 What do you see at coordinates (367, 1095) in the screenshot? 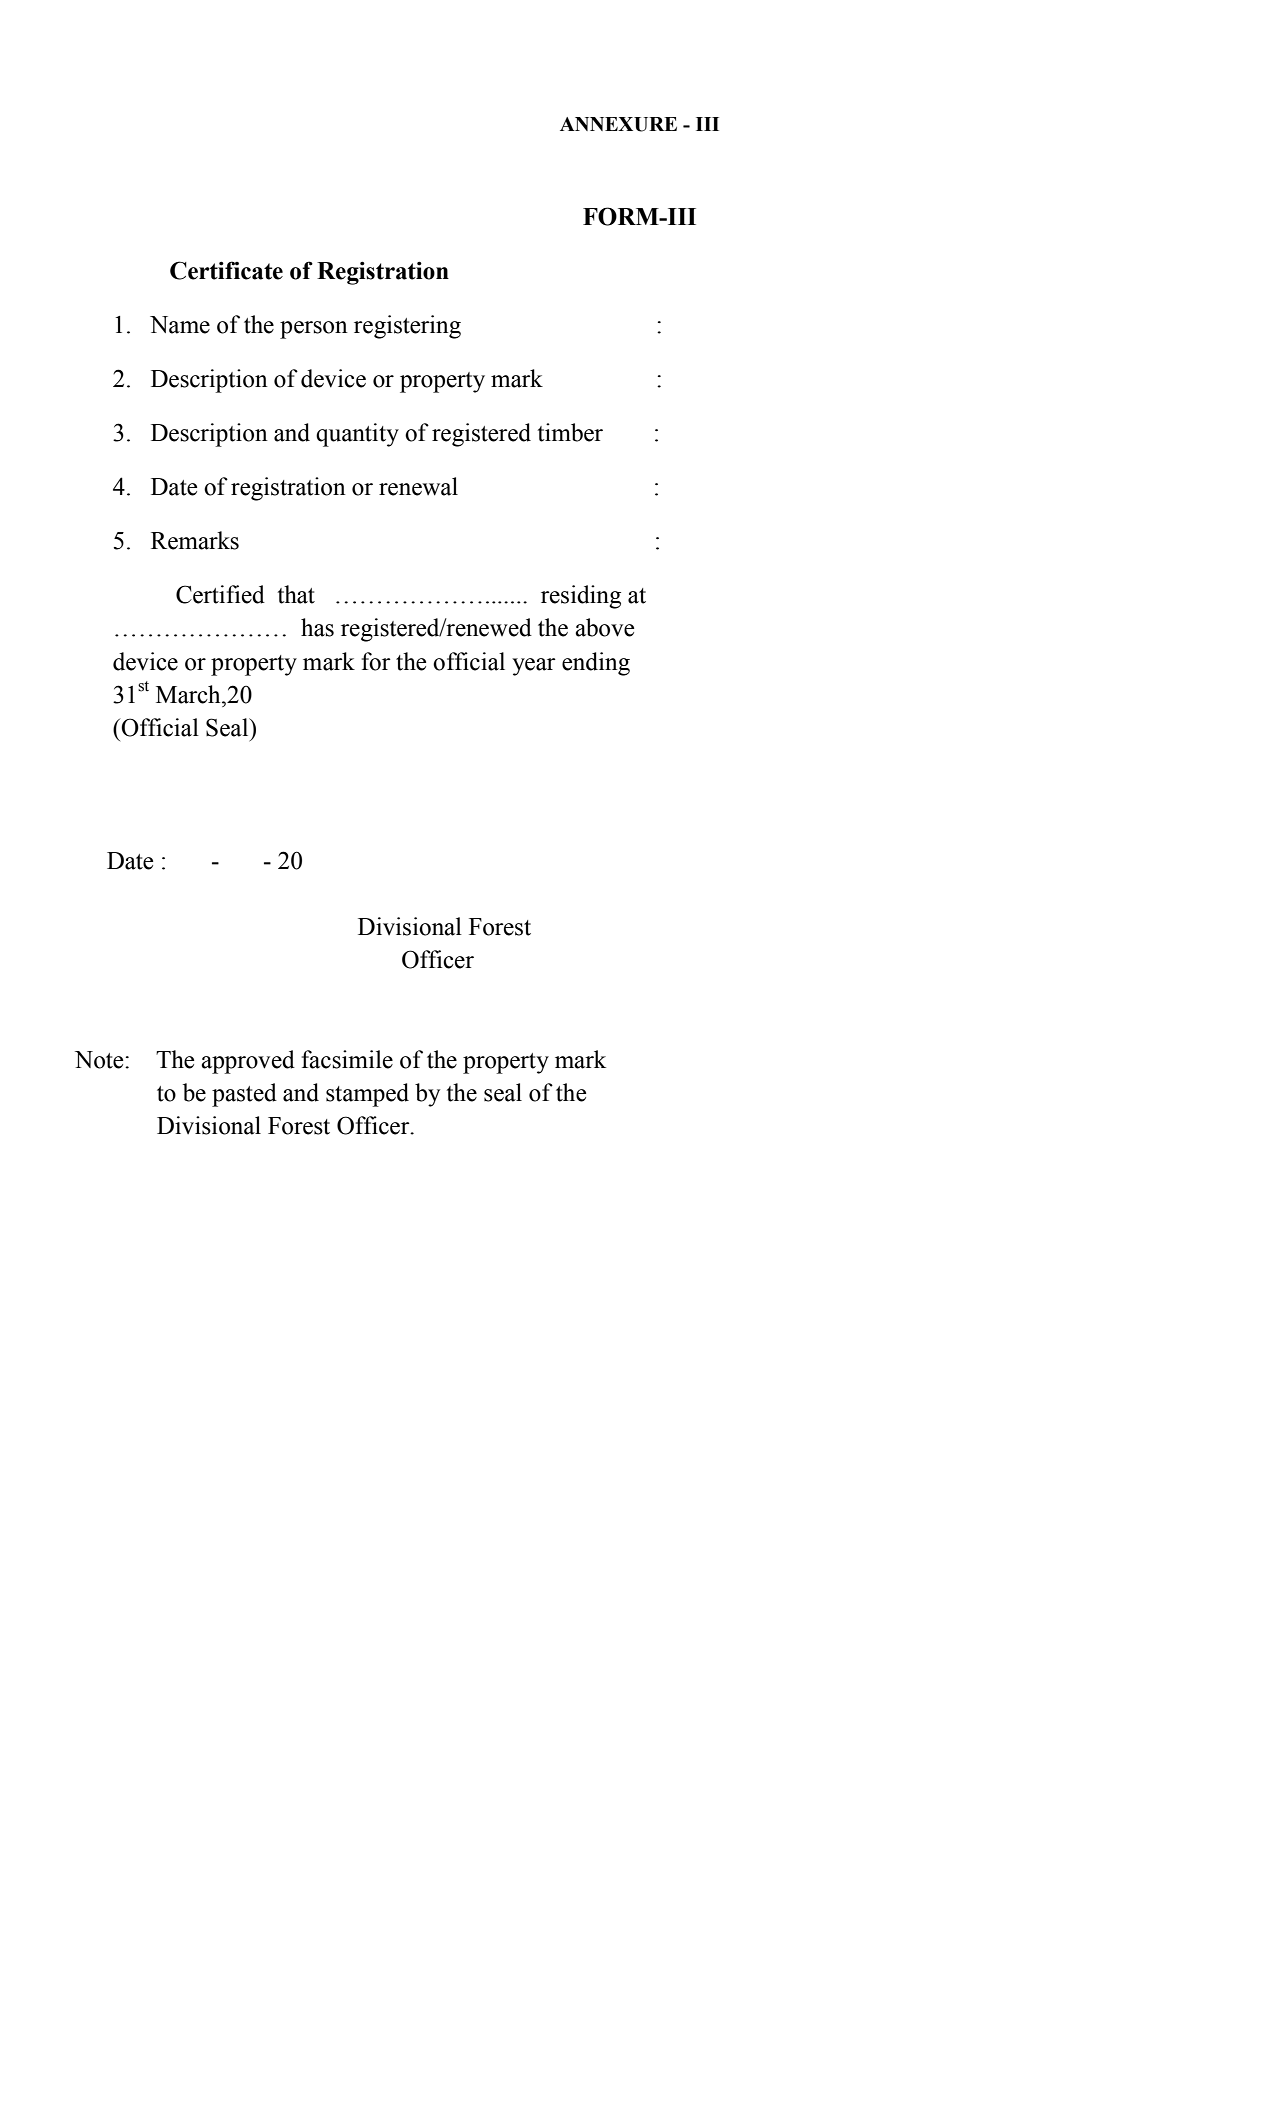
I see `stamped` at bounding box center [367, 1095].
